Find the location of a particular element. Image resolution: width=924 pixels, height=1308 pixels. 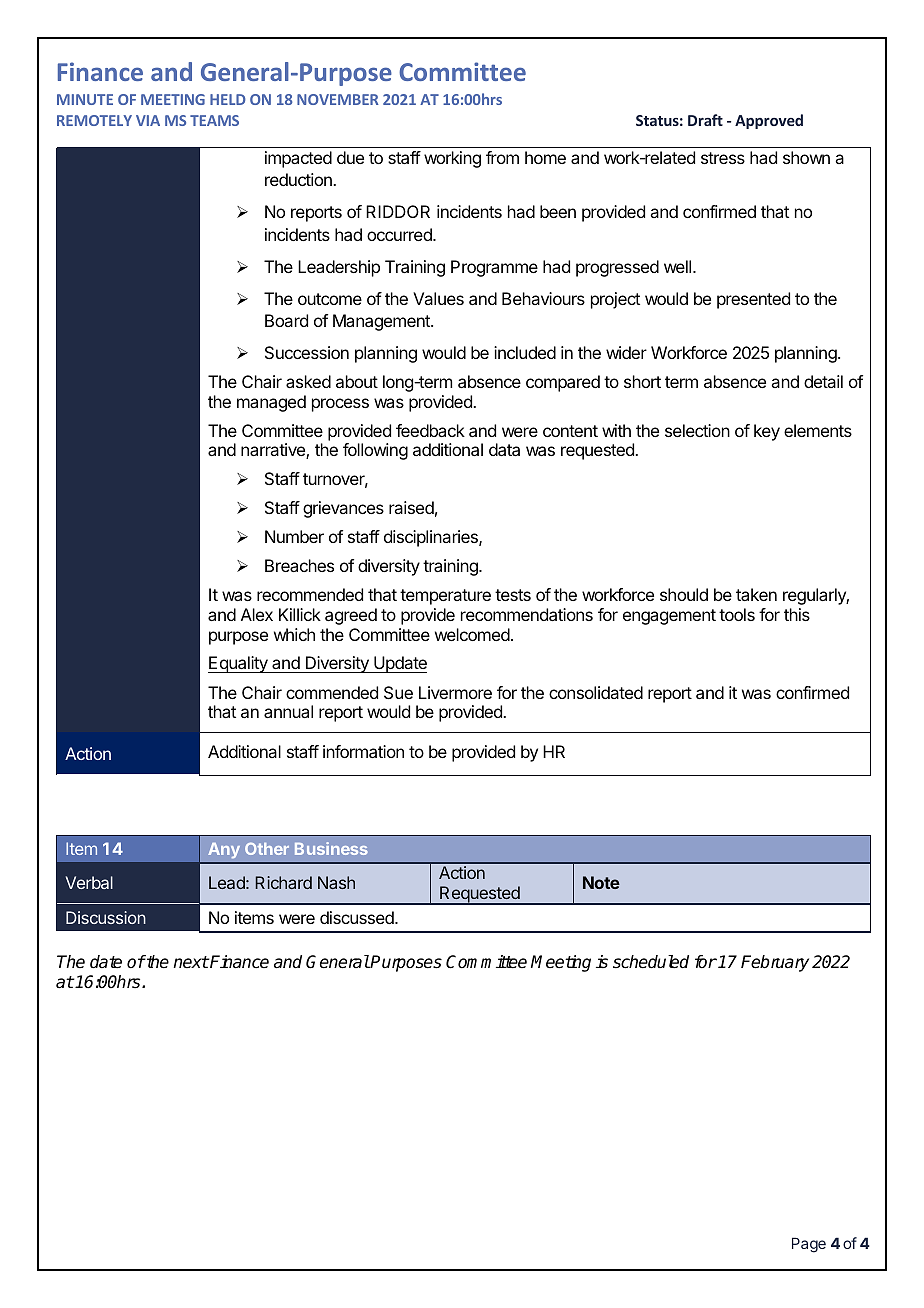

tools is located at coordinates (737, 614).
